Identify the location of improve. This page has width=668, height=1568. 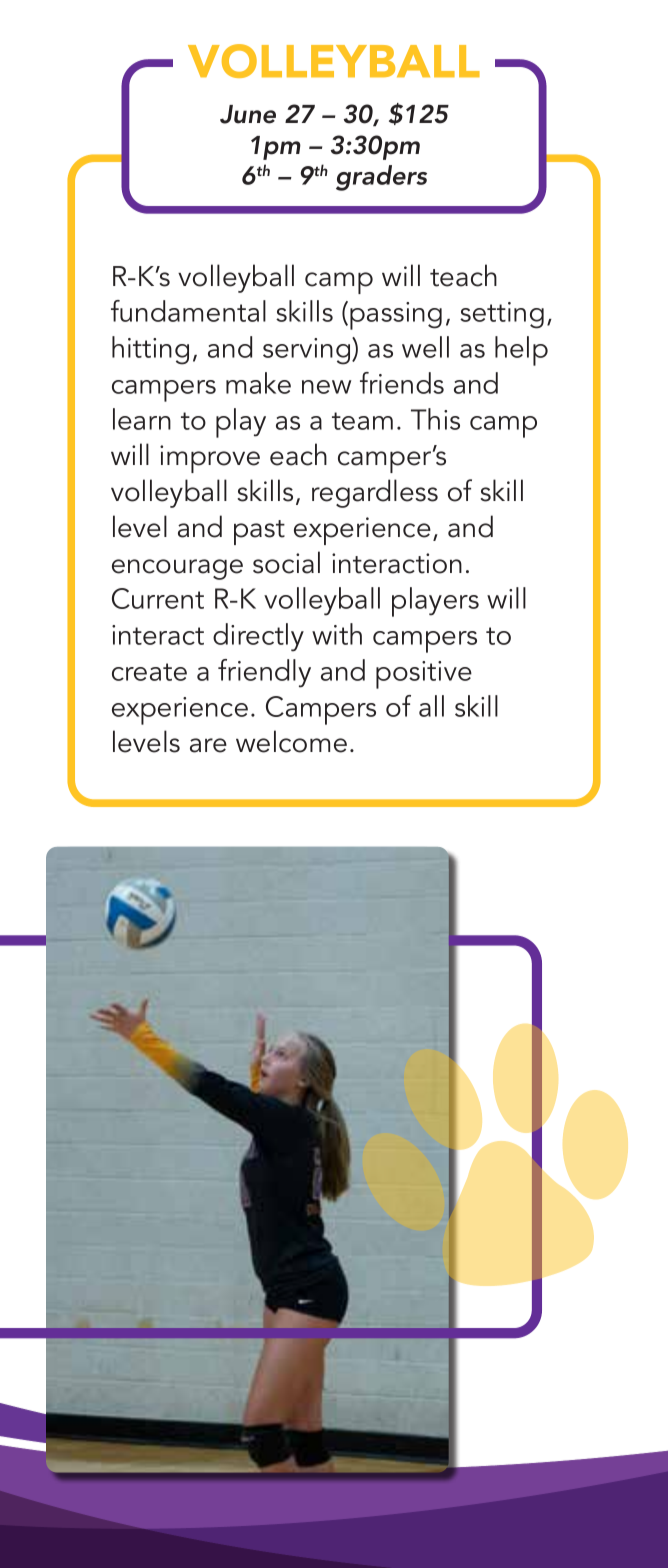
(210, 459).
